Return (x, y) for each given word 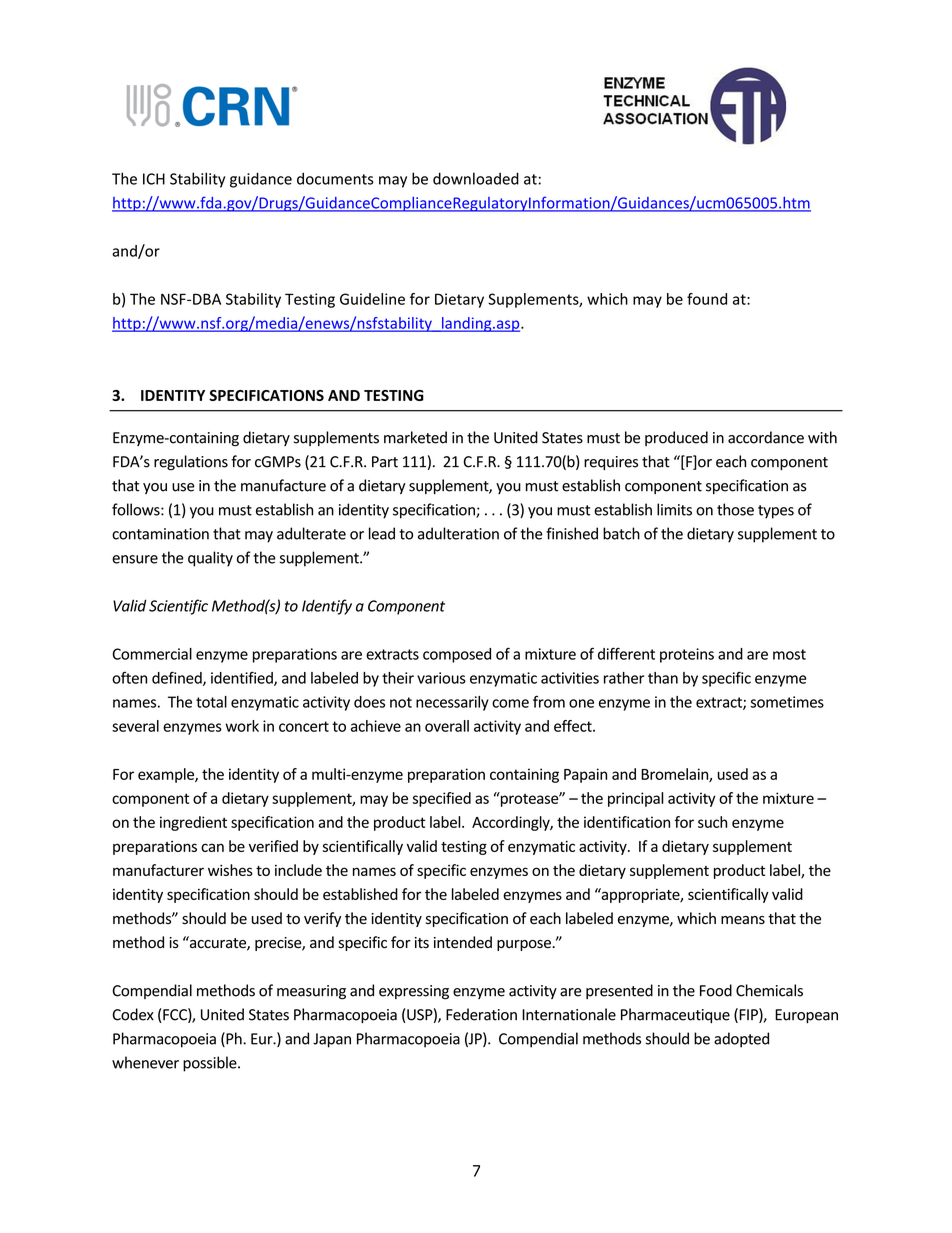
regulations (191, 463)
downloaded (476, 178)
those (735, 509)
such (712, 822)
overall (447, 726)
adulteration (458, 533)
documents (335, 178)
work (242, 726)
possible (211, 1064)
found (707, 299)
